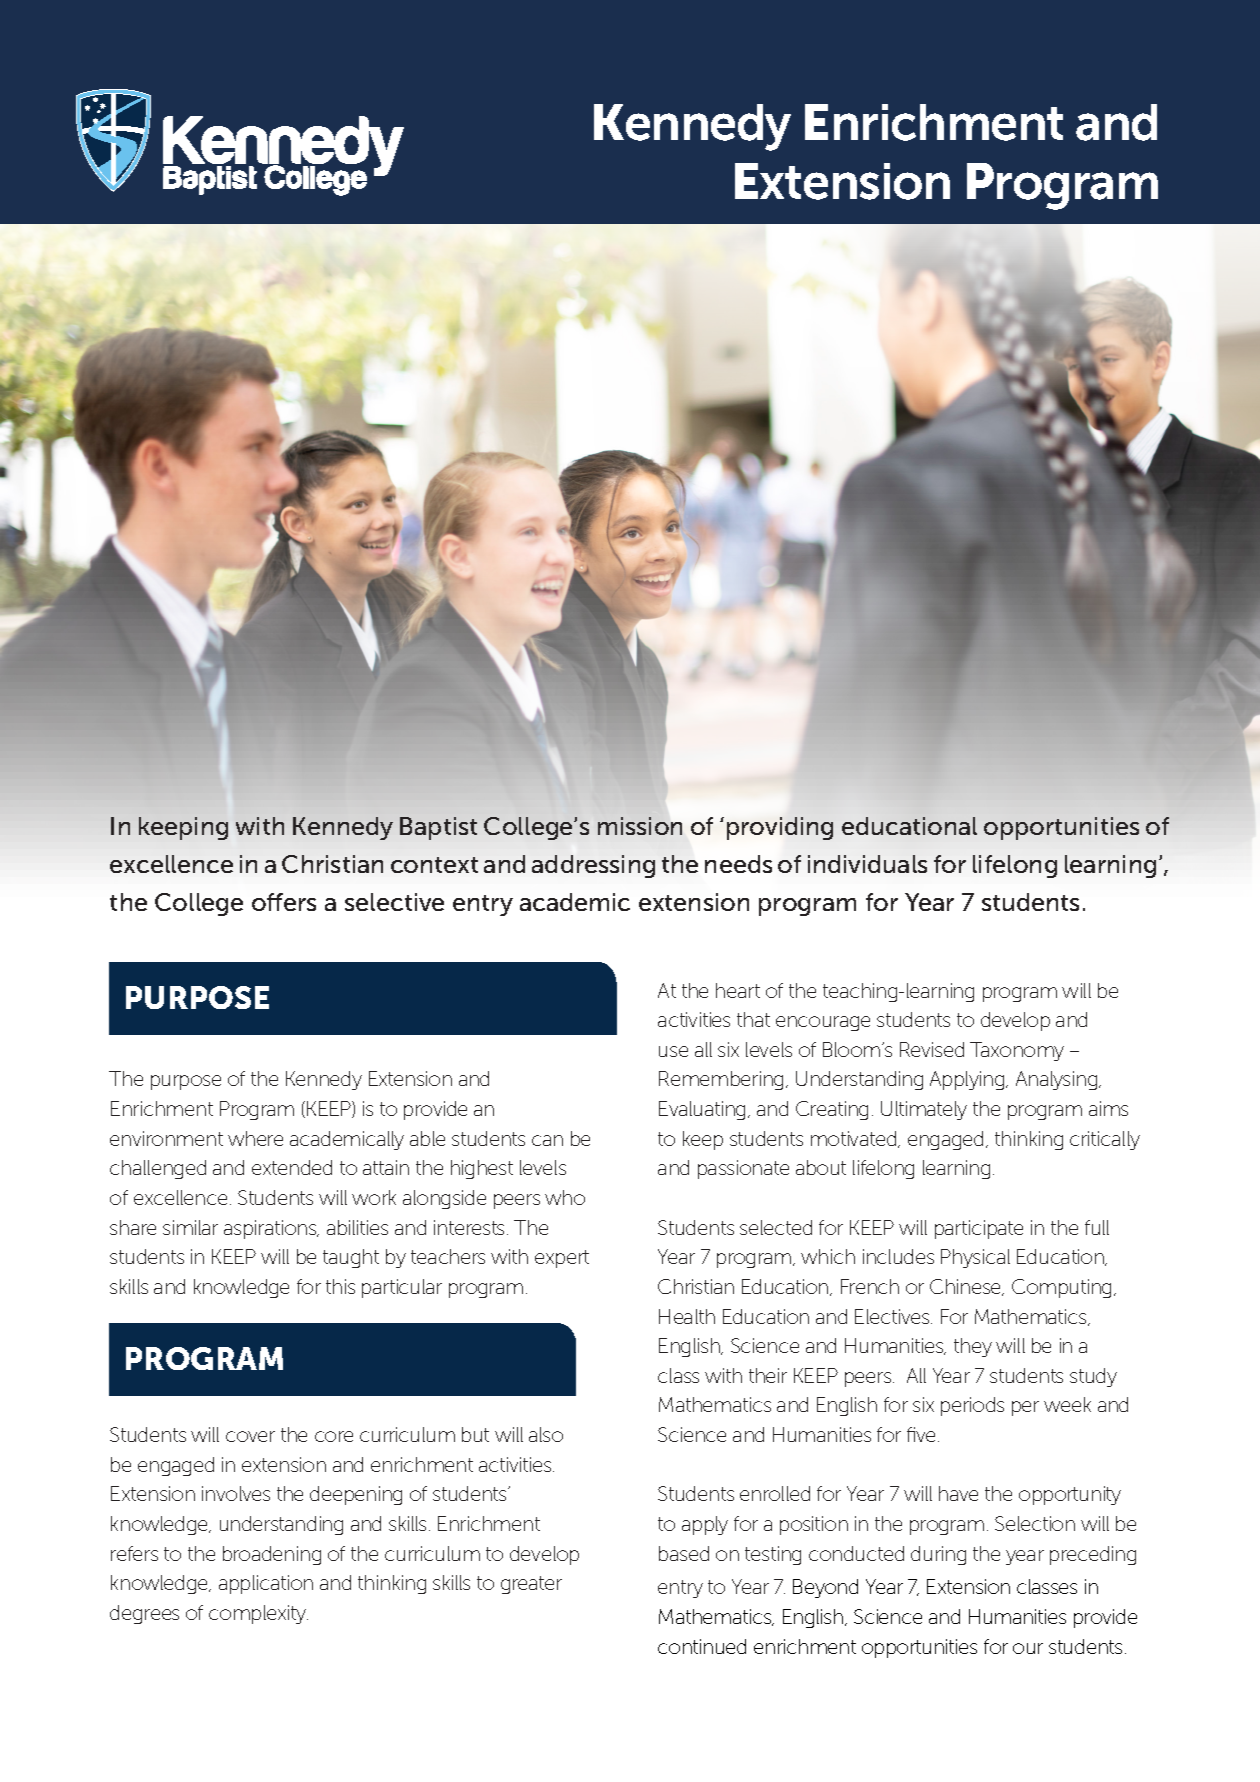 This page has height=1782, width=1260. Describe the element at coordinates (271, 1229) in the page. I see `aspirations` at that location.
